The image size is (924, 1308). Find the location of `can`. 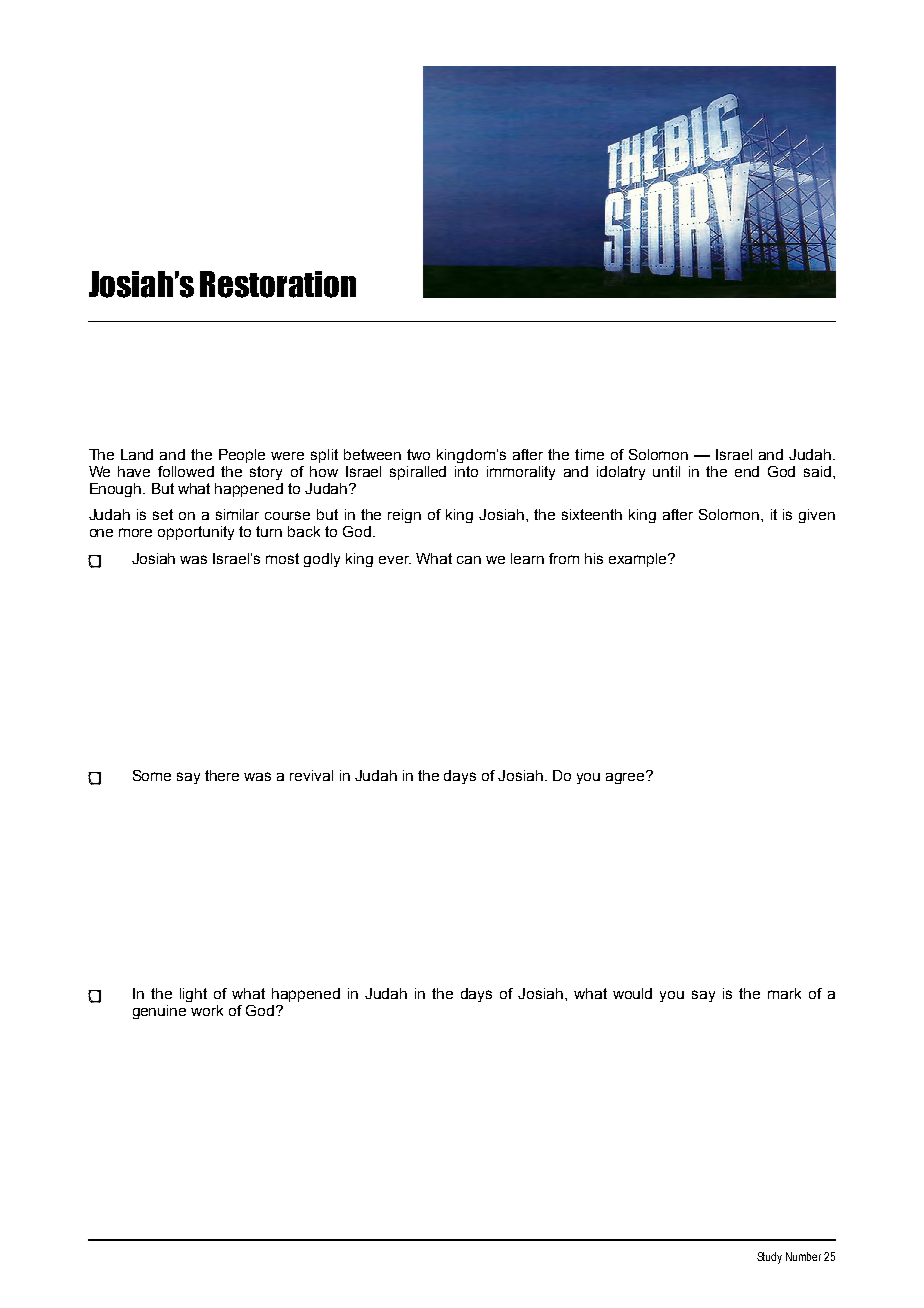

can is located at coordinates (469, 560).
